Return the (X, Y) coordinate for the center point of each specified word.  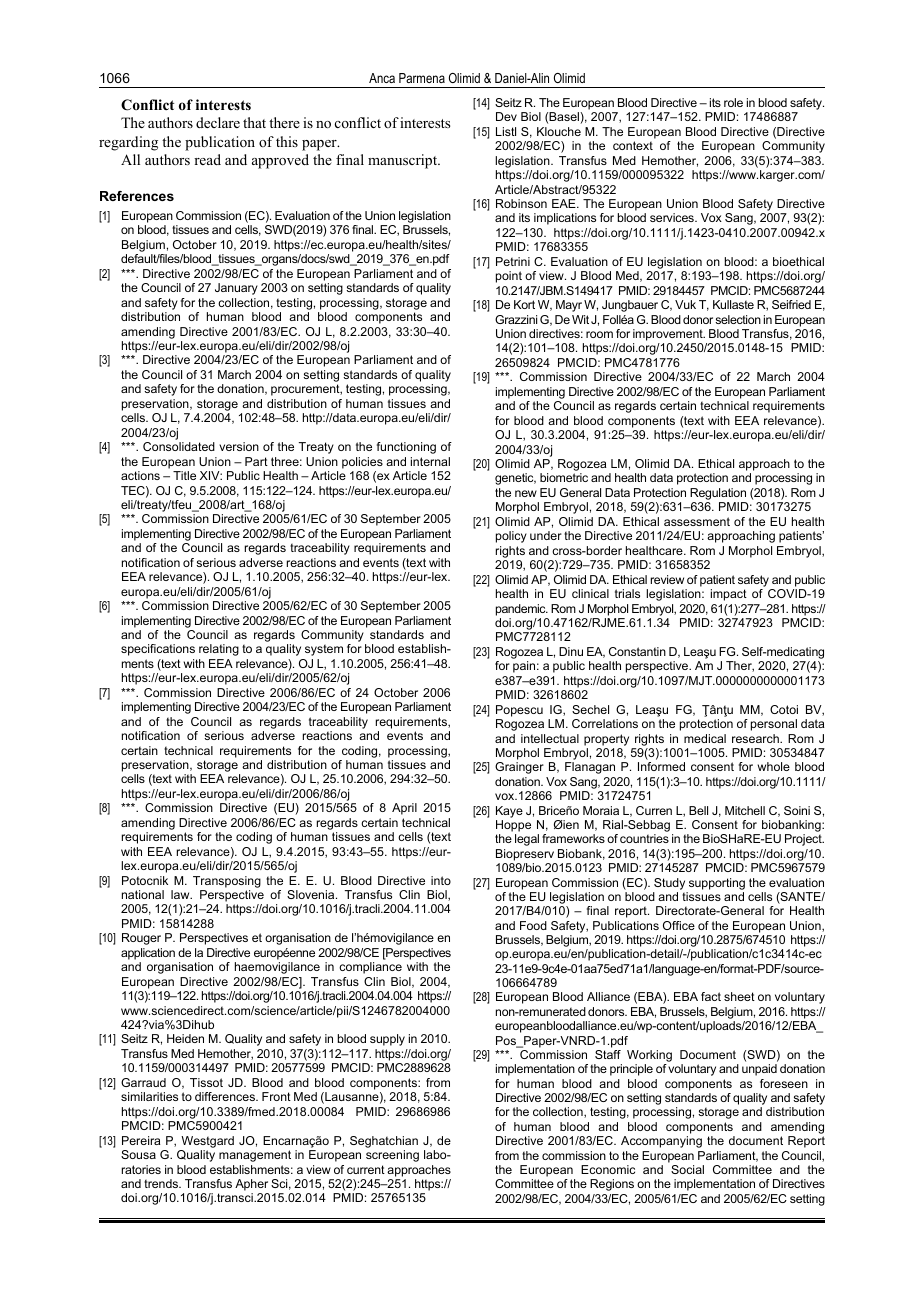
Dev (506, 116)
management (255, 1156)
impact (729, 595)
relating (219, 650)
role (733, 102)
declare (218, 122)
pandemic (522, 610)
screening (392, 1156)
